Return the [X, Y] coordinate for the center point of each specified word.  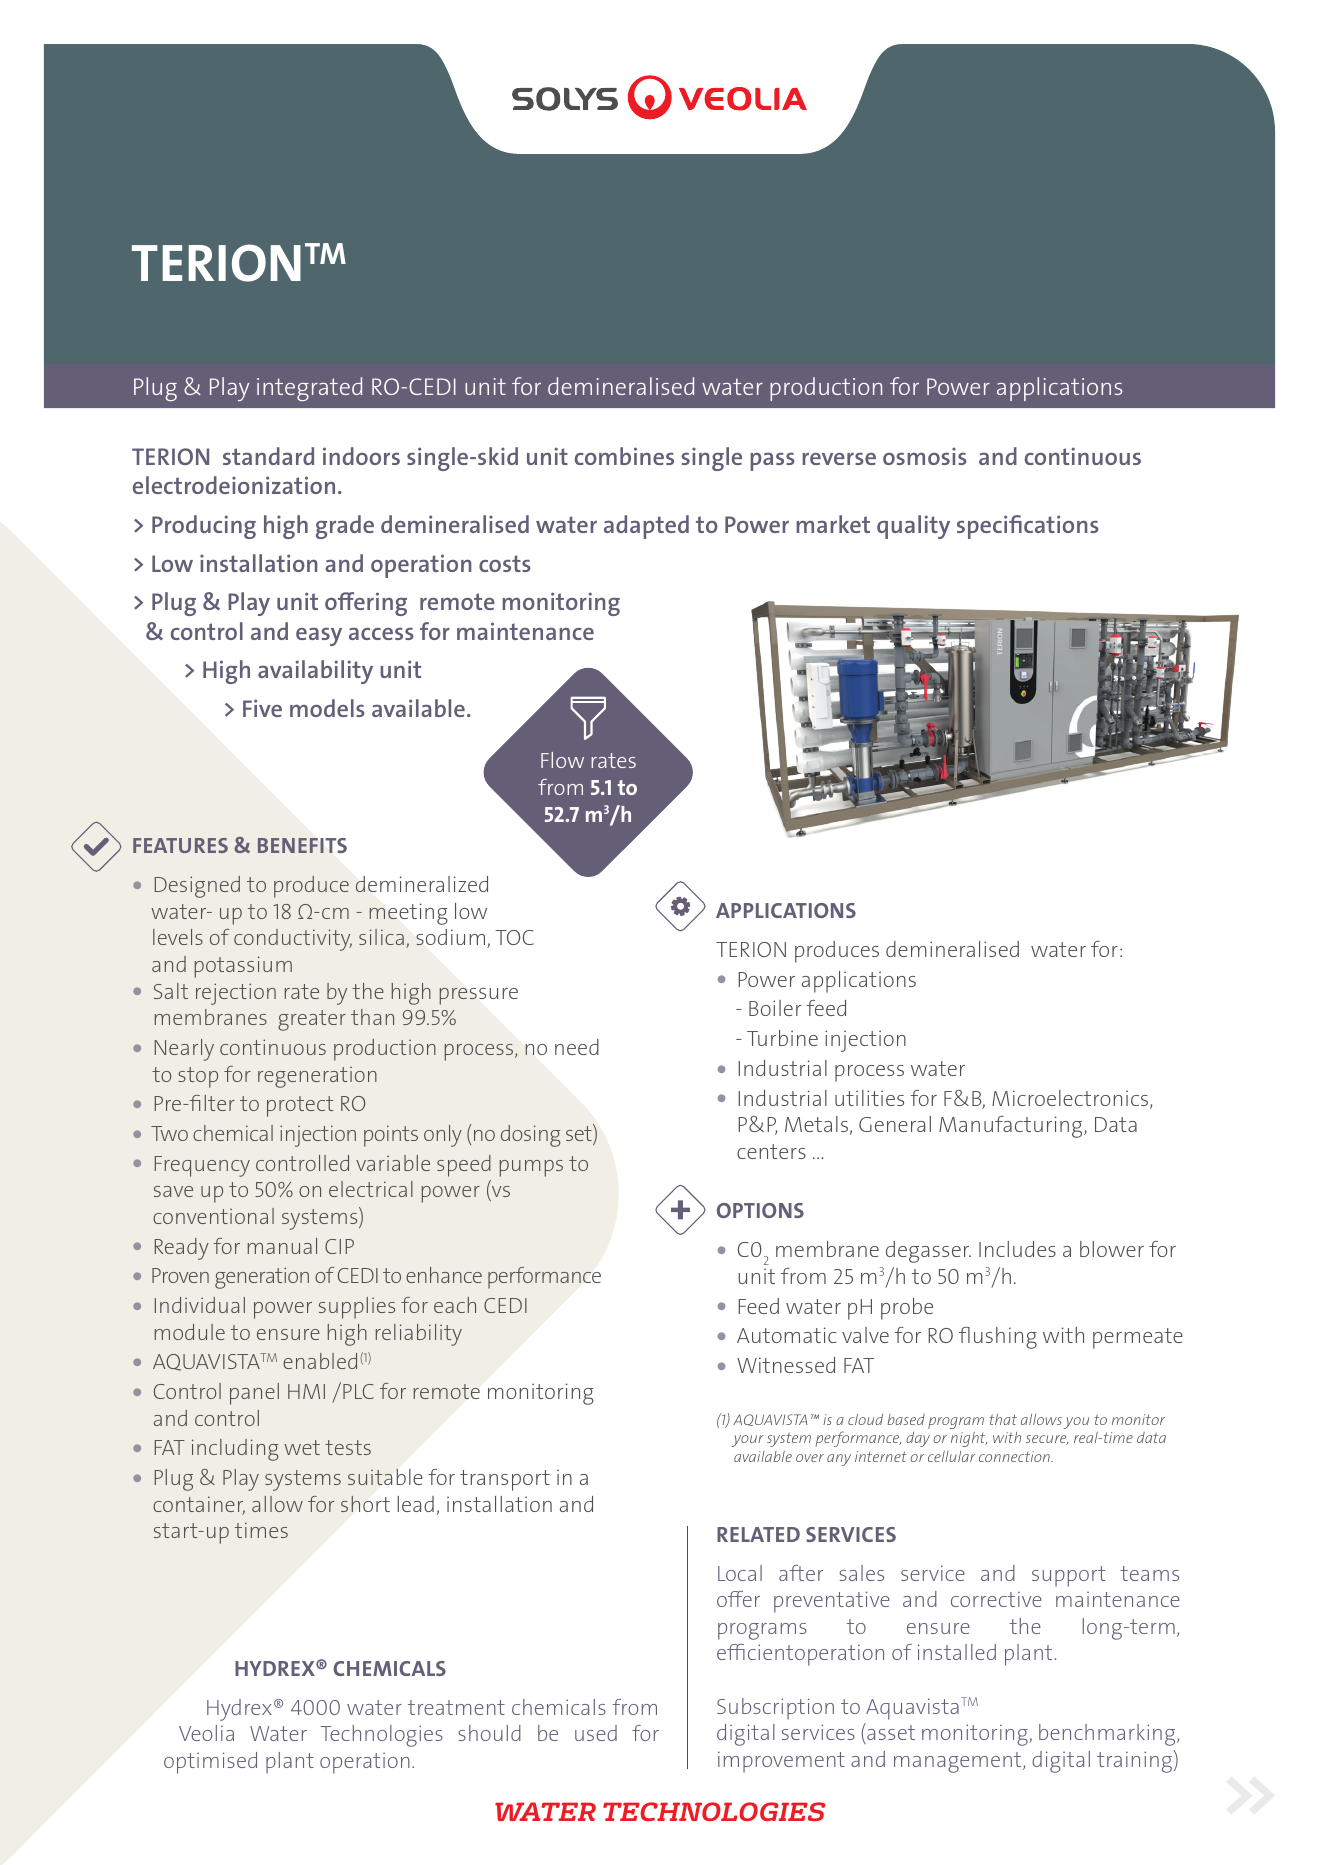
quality [913, 527]
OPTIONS [760, 1210]
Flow [562, 760]
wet [302, 1447]
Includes [1017, 1249]
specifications [1028, 527]
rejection [236, 994]
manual [282, 1246]
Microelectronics [1071, 1099]
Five [262, 708]
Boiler [775, 1008]
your [747, 1441]
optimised [210, 1763]
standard [268, 456]
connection [1016, 1456]
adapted [646, 527]
